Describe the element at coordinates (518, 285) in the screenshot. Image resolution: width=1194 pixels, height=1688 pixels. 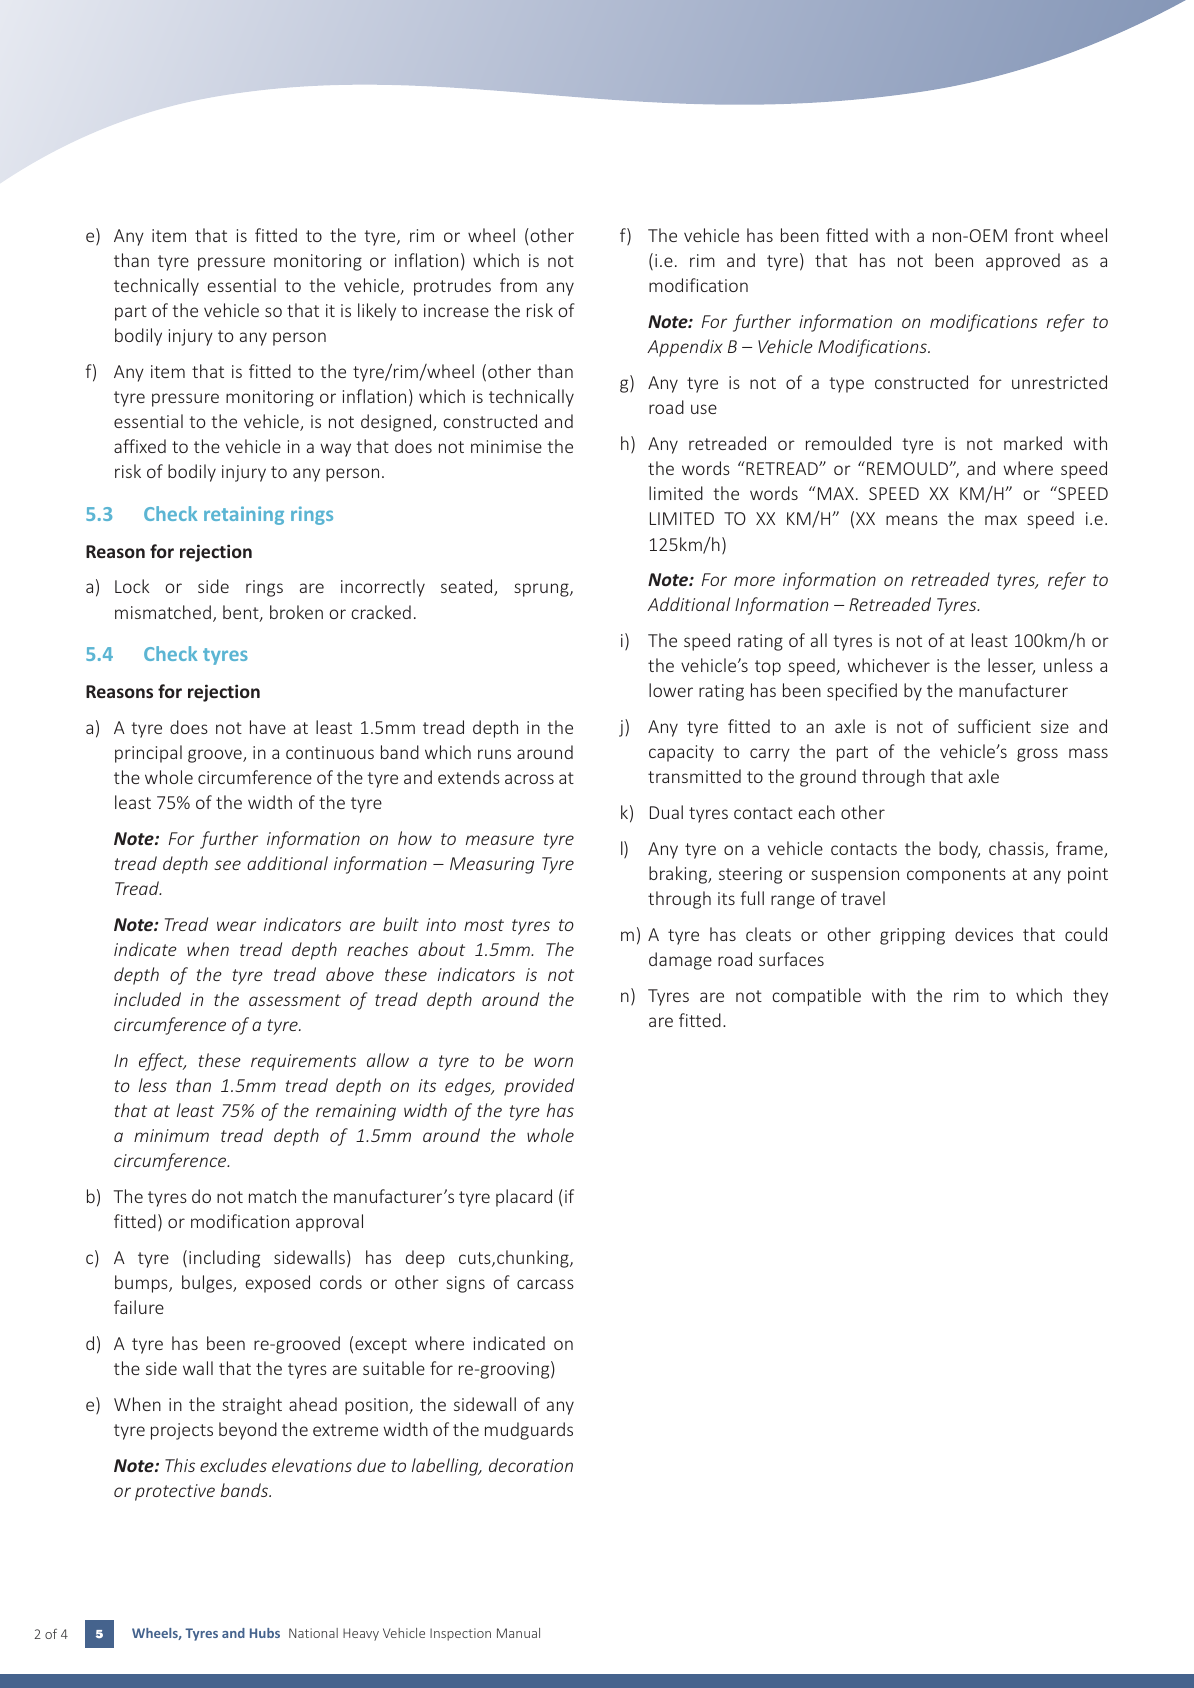
I see `from` at that location.
